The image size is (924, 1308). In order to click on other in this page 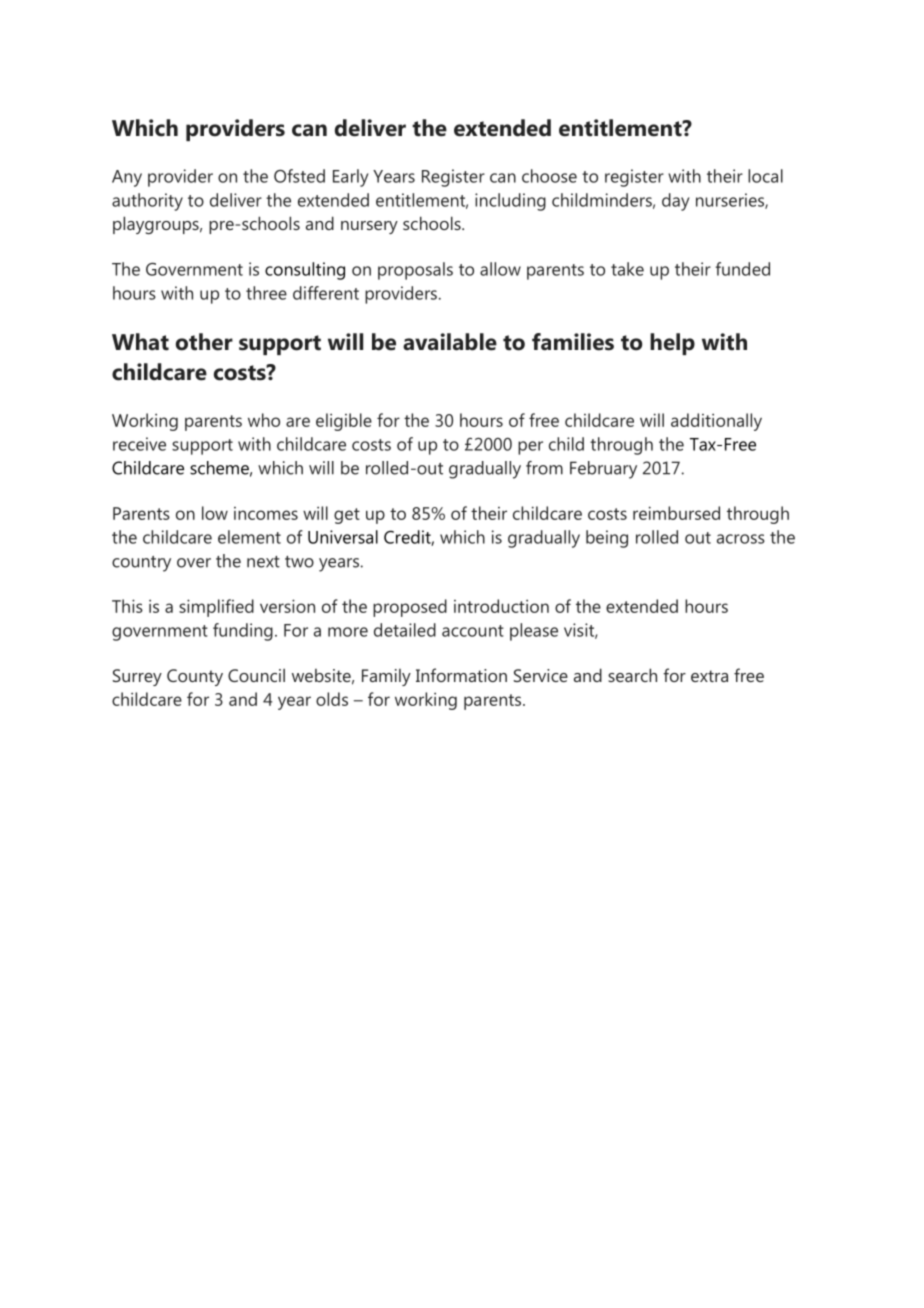, I will do `click(204, 342)`.
